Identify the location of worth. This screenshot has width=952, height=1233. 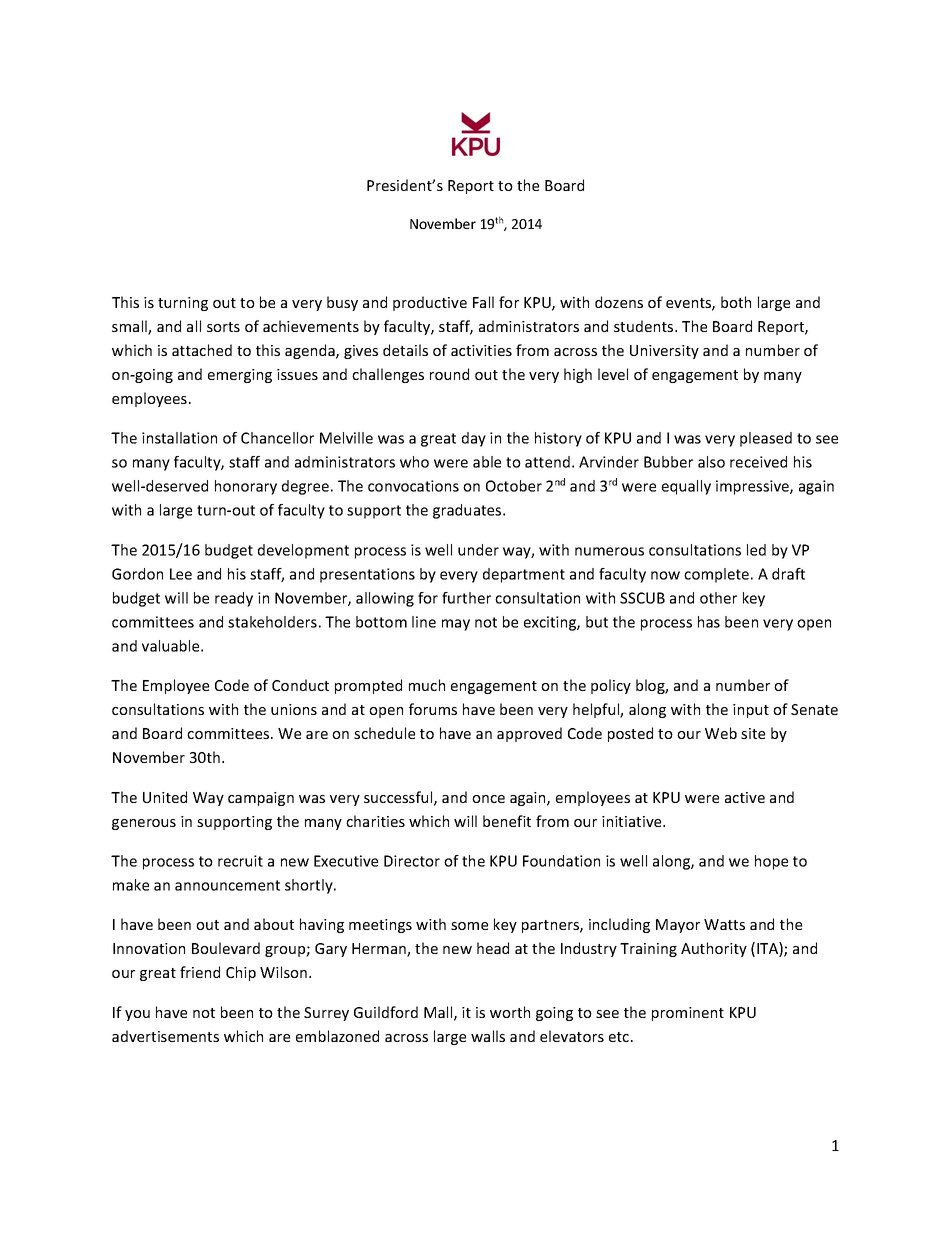
(510, 1012).
